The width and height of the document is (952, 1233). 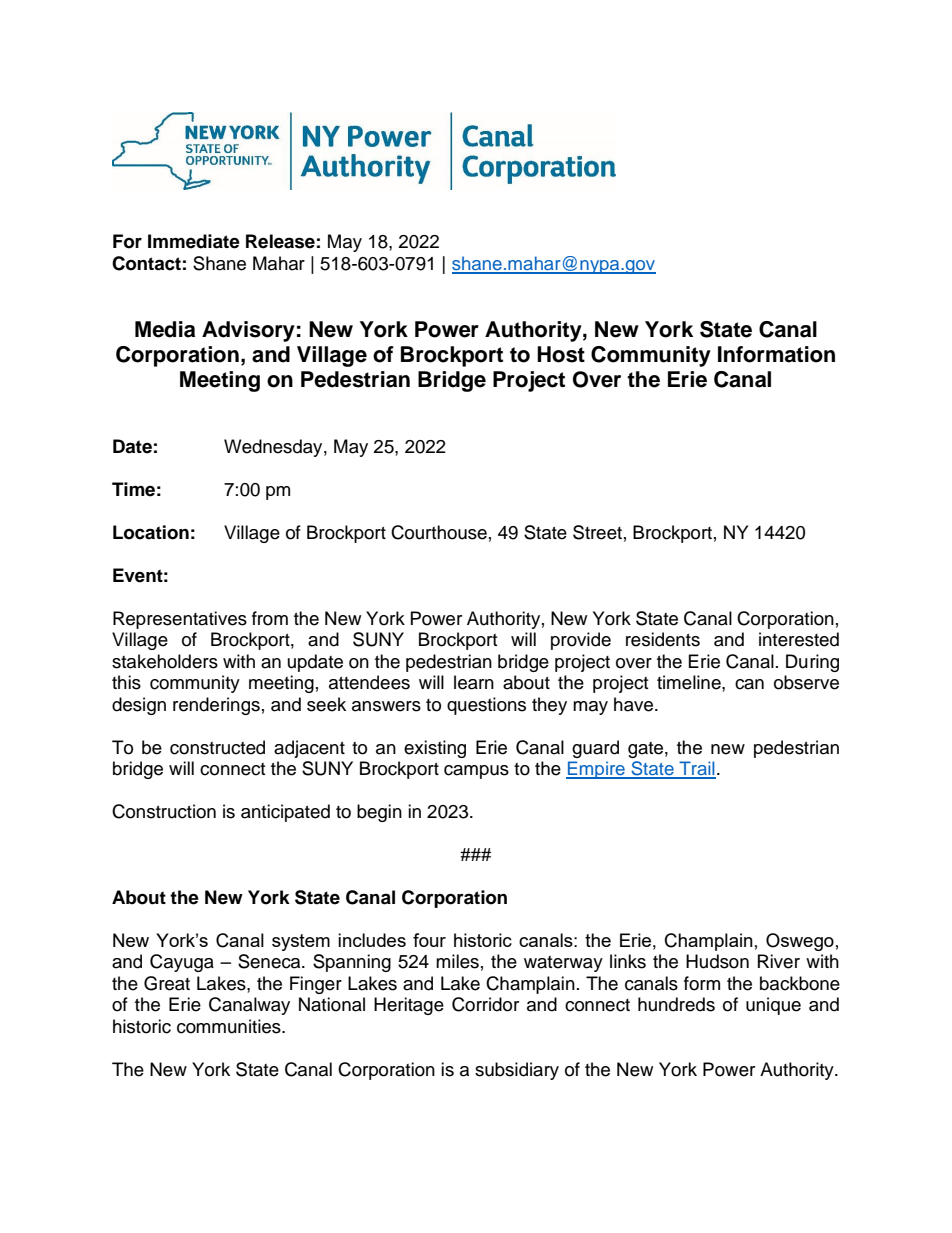 What do you see at coordinates (474, 682) in the document?
I see `learn` at bounding box center [474, 682].
